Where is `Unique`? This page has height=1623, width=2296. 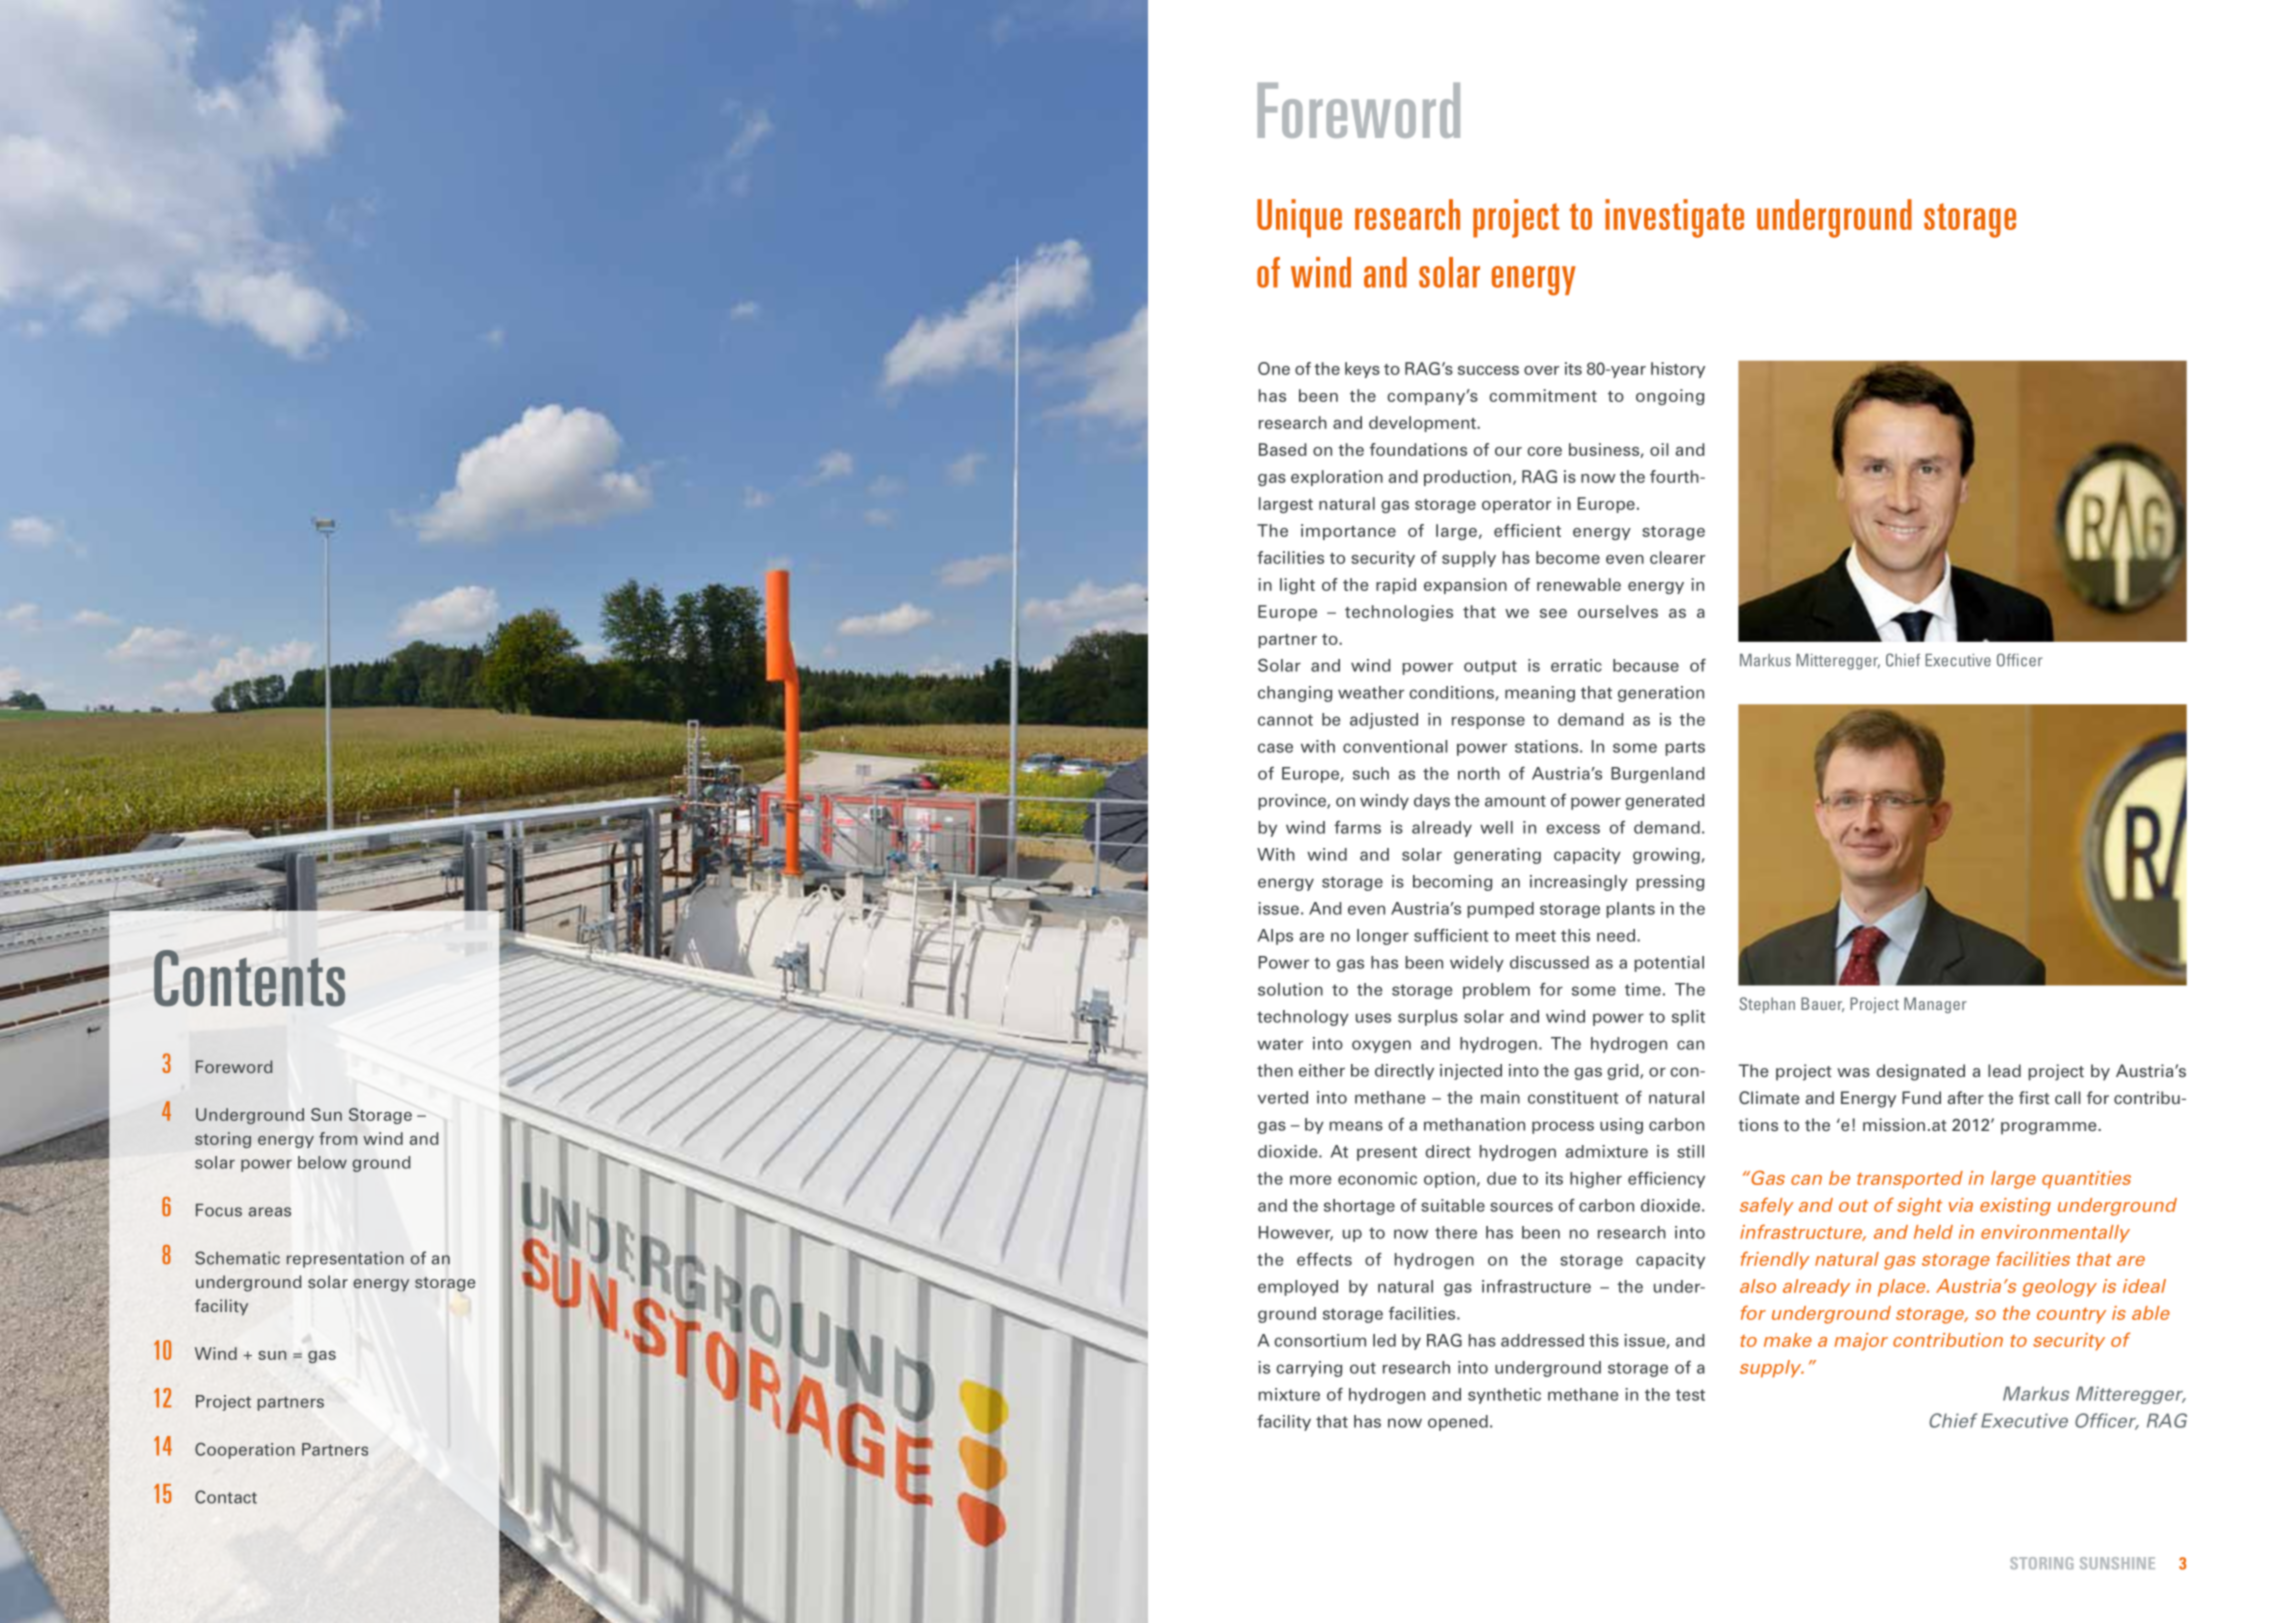
Unique is located at coordinates (1299, 218).
